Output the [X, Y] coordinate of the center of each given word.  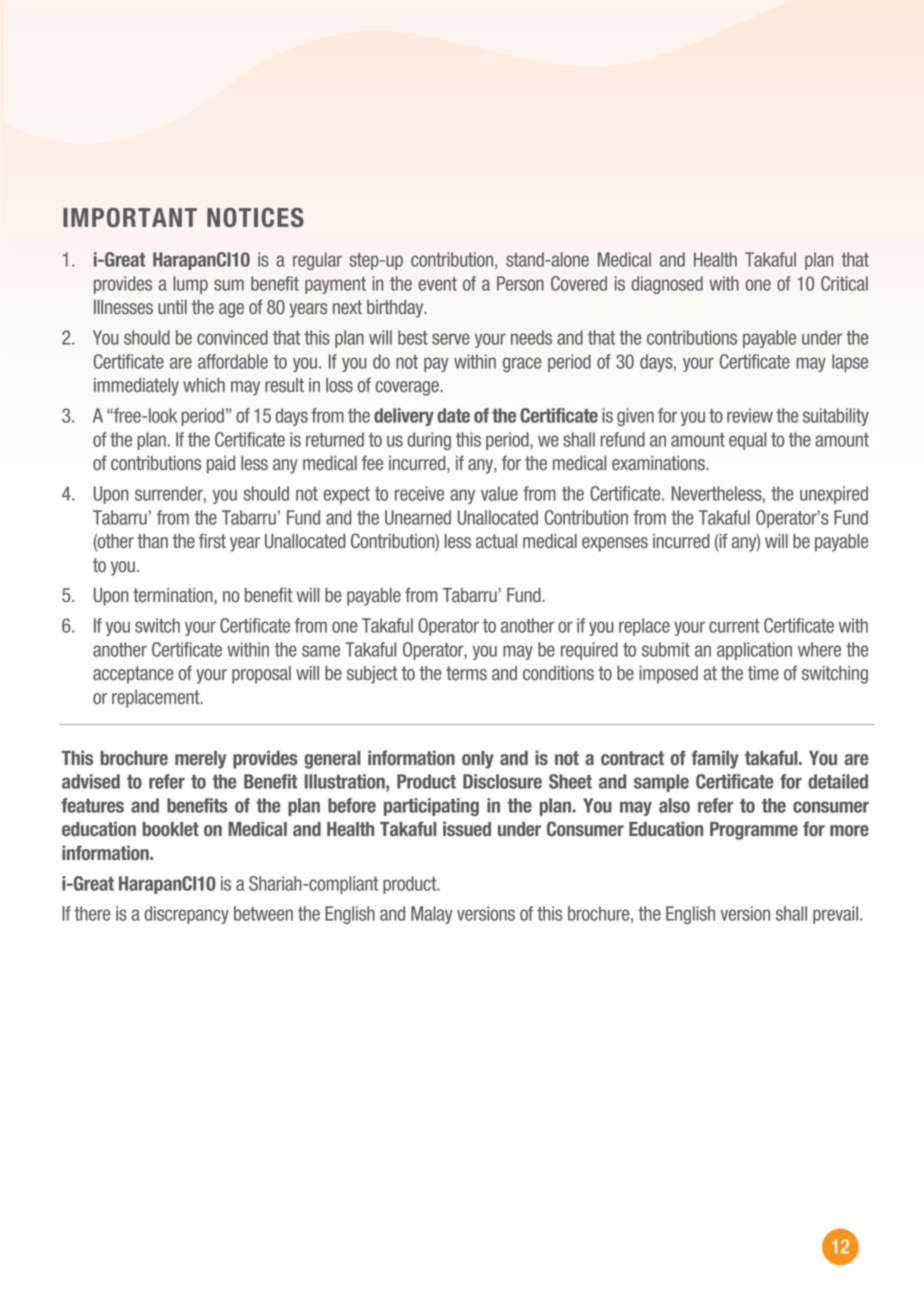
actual [496, 541]
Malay [432, 915]
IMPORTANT [130, 217]
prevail [837, 915]
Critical [844, 283]
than [152, 541]
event [438, 284]
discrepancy [186, 915]
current [734, 626]
